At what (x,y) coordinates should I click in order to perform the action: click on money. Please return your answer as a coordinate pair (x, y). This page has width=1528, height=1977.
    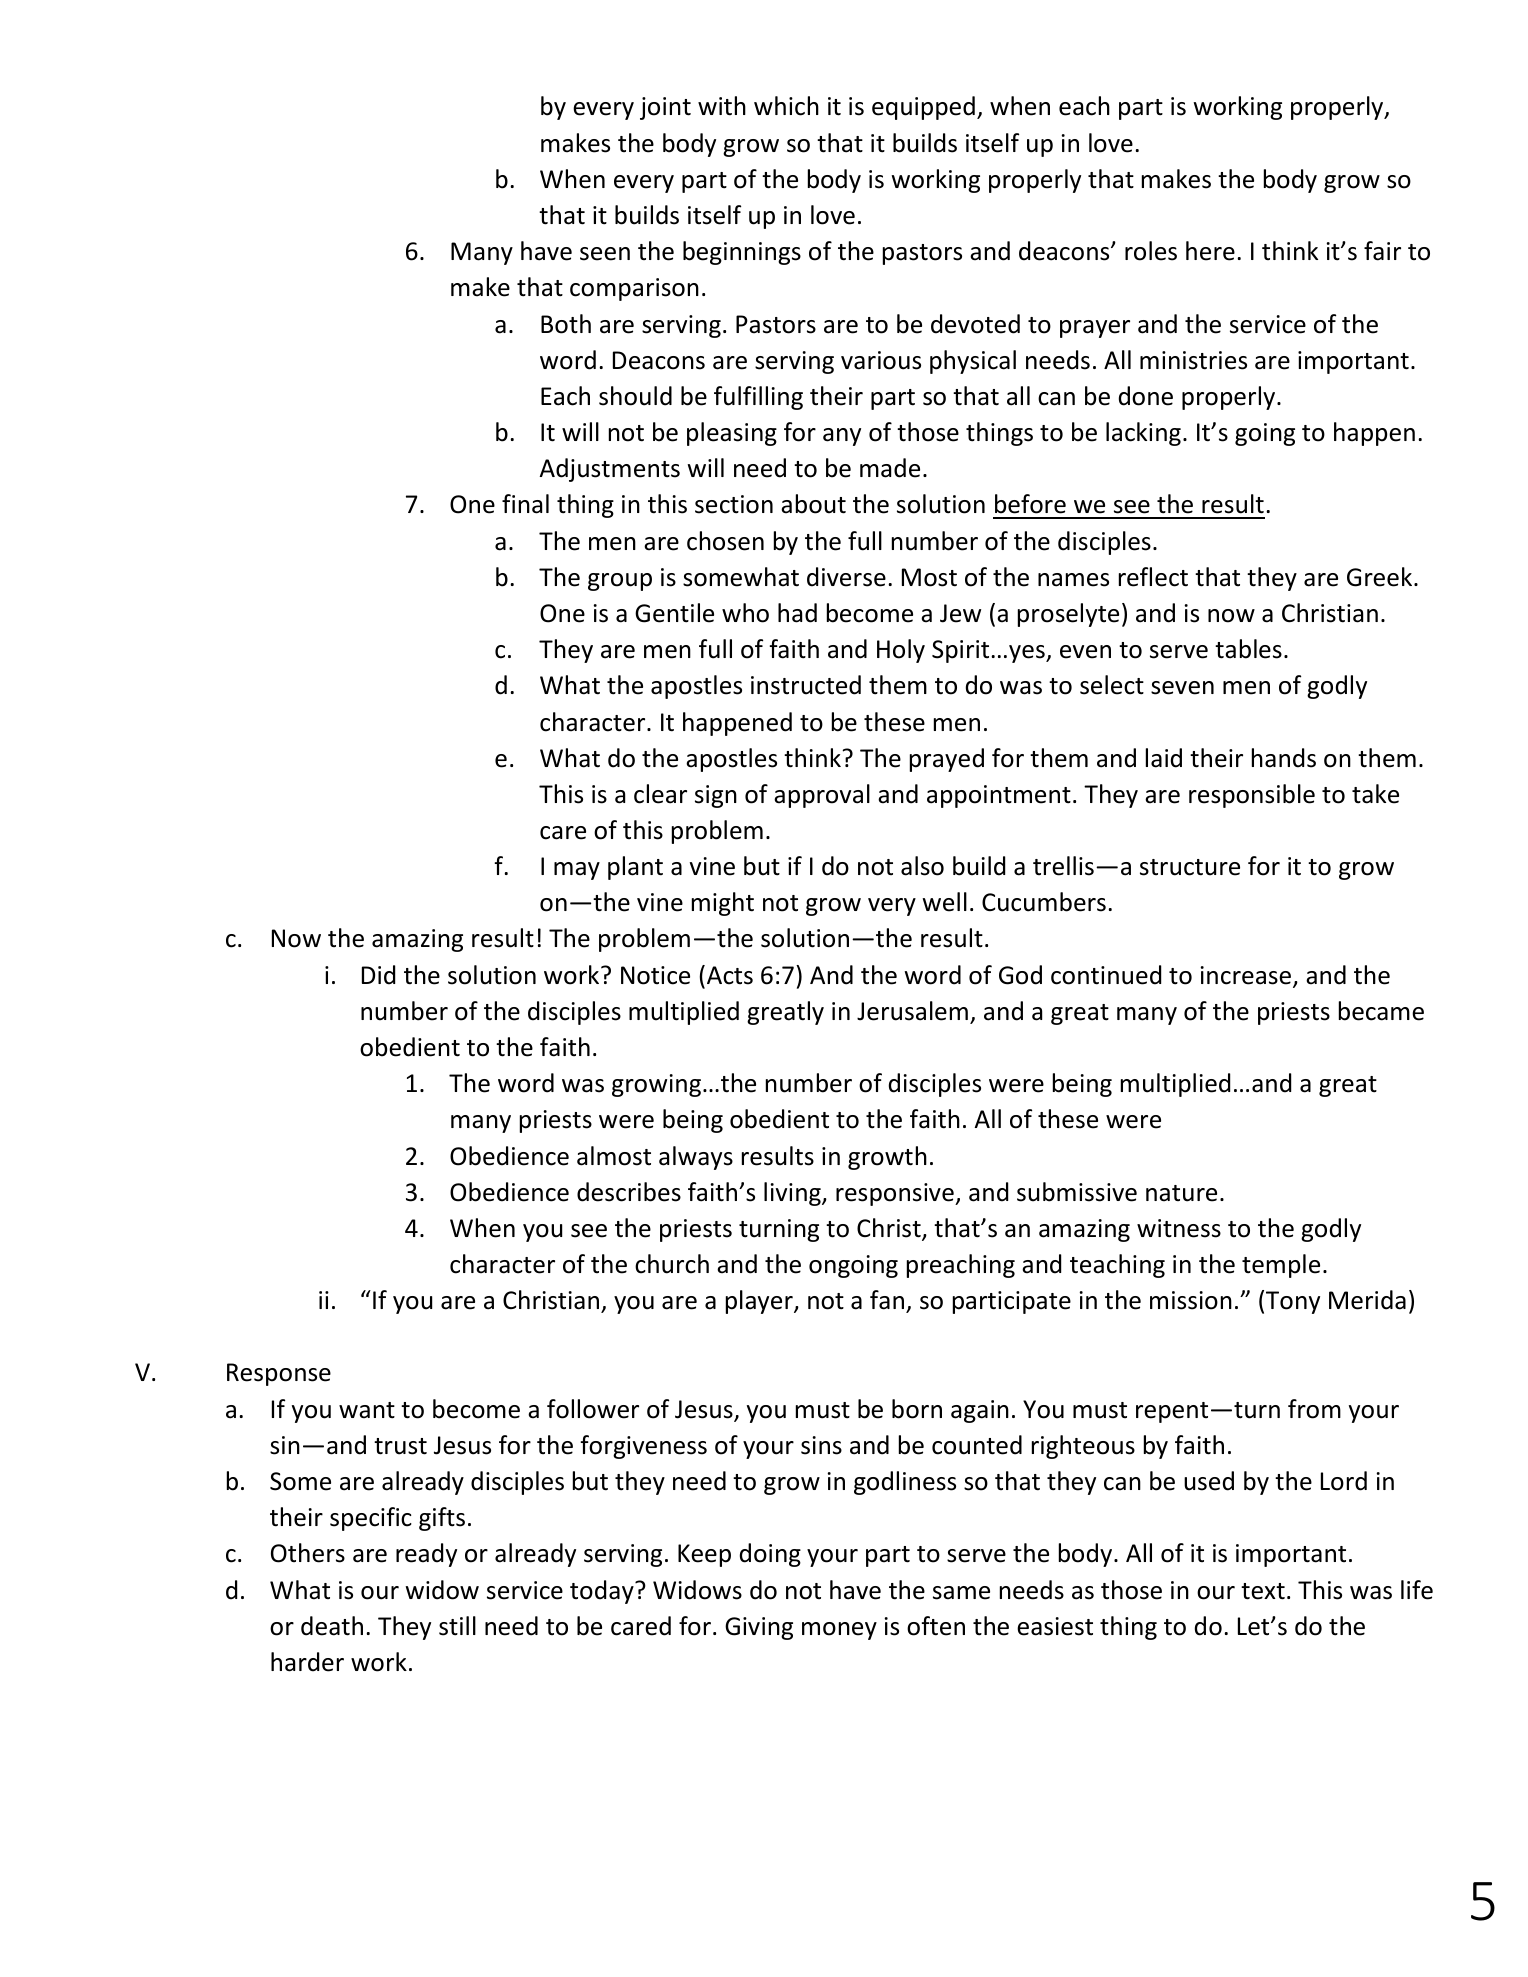
    Looking at the image, I should click on (839, 1631).
